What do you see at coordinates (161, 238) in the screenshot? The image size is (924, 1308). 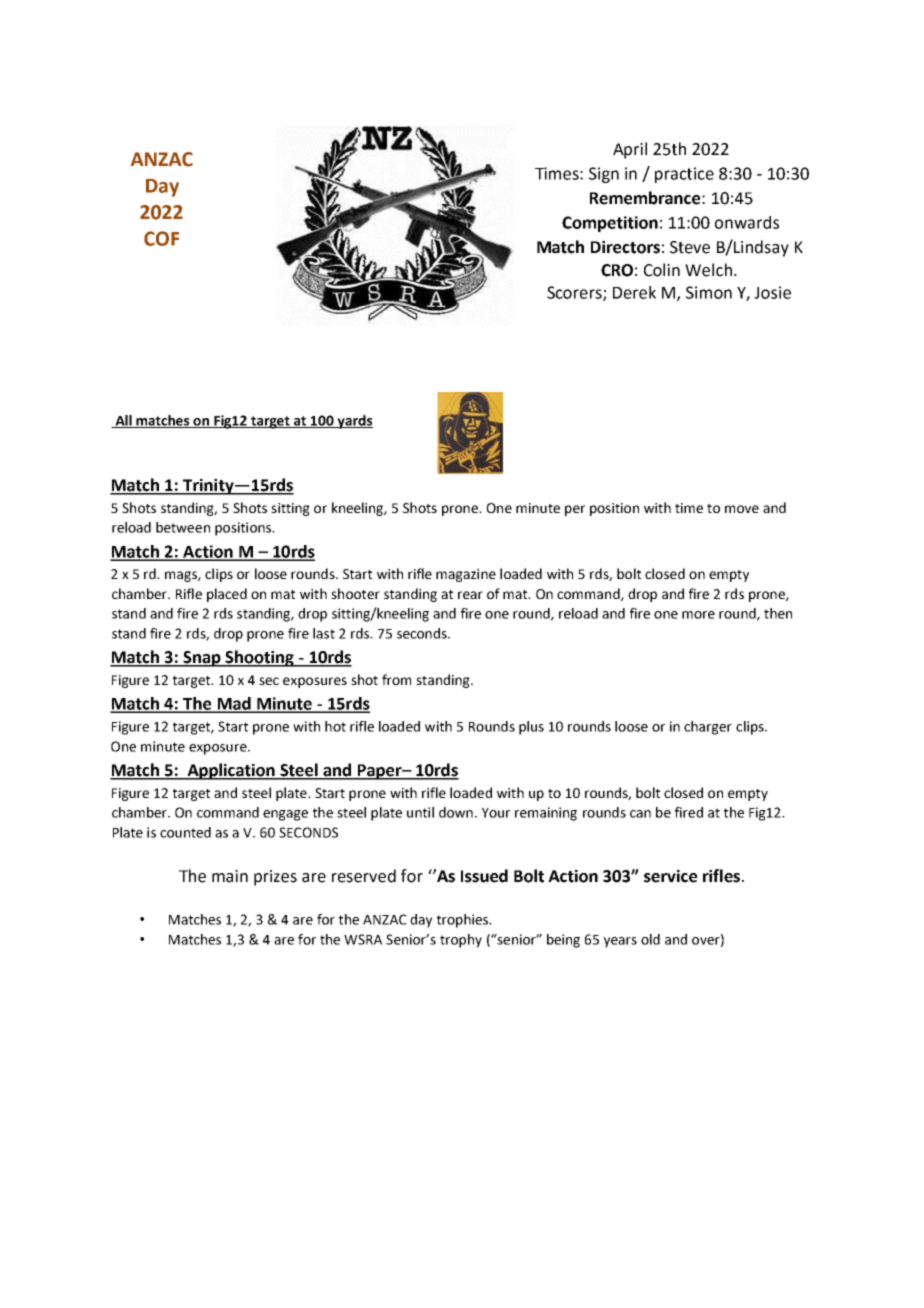 I see `COF` at bounding box center [161, 238].
